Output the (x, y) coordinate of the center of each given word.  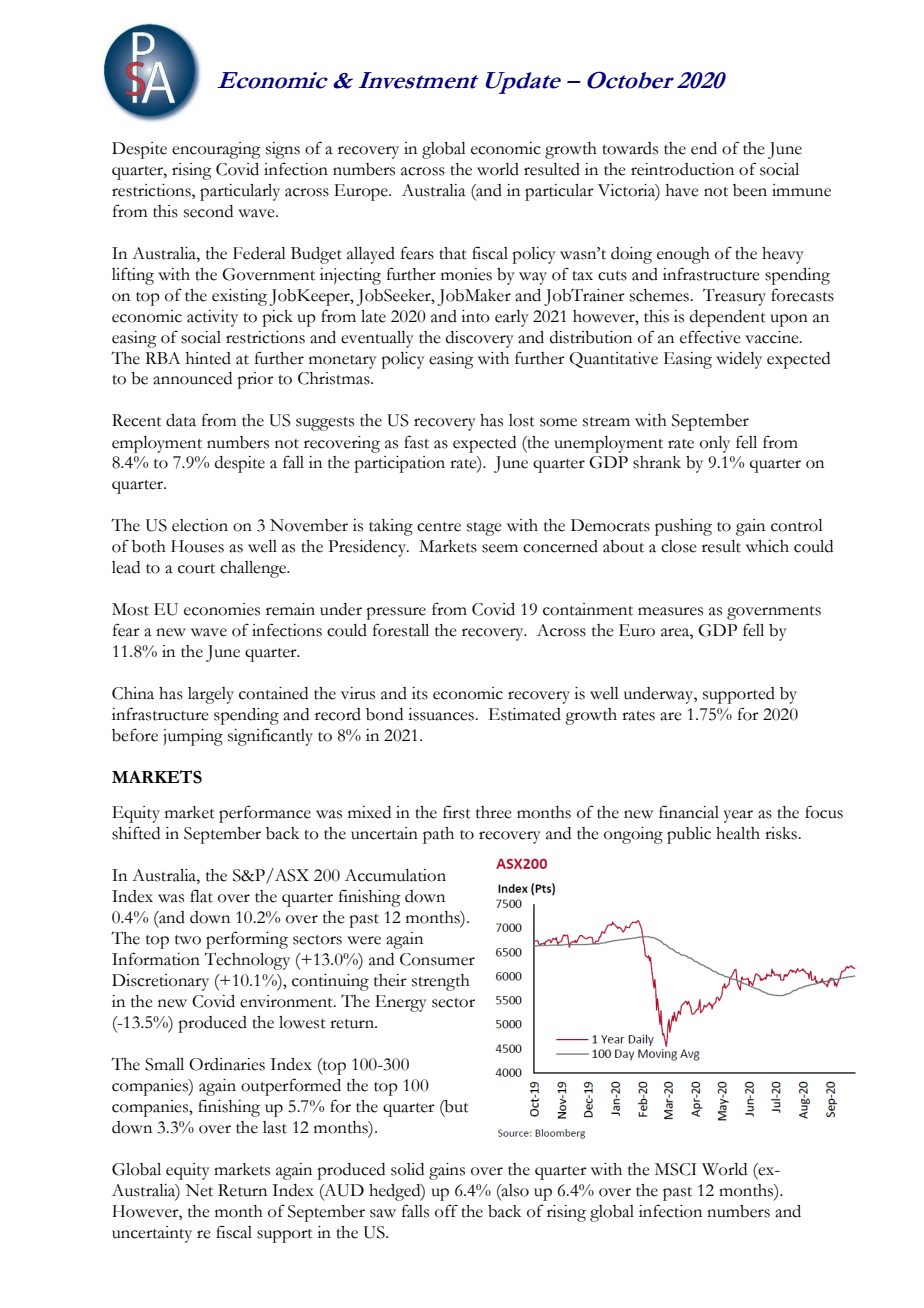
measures (670, 611)
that (453, 253)
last (275, 1127)
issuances (442, 714)
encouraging (216, 150)
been (750, 190)
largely (211, 695)
